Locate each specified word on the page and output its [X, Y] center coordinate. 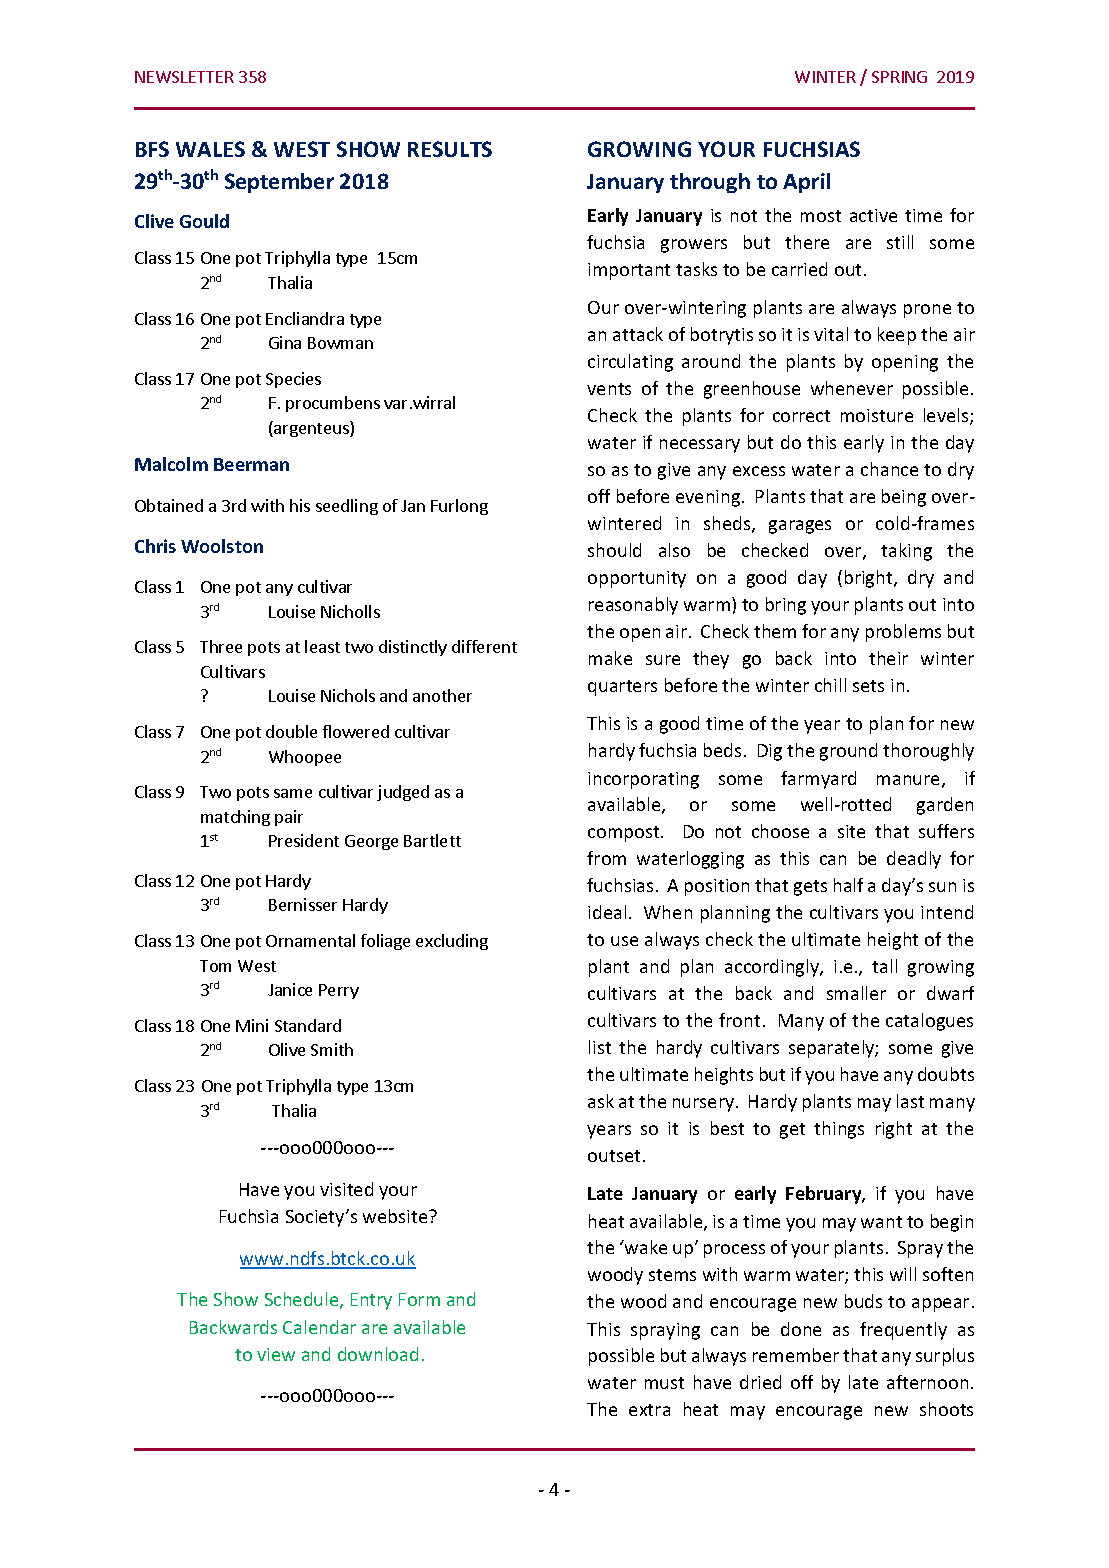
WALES [210, 149]
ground [848, 752]
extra [649, 1410]
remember [796, 1355]
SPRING [899, 77]
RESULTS [450, 149]
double [291, 731]
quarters [622, 688]
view [276, 1354]
